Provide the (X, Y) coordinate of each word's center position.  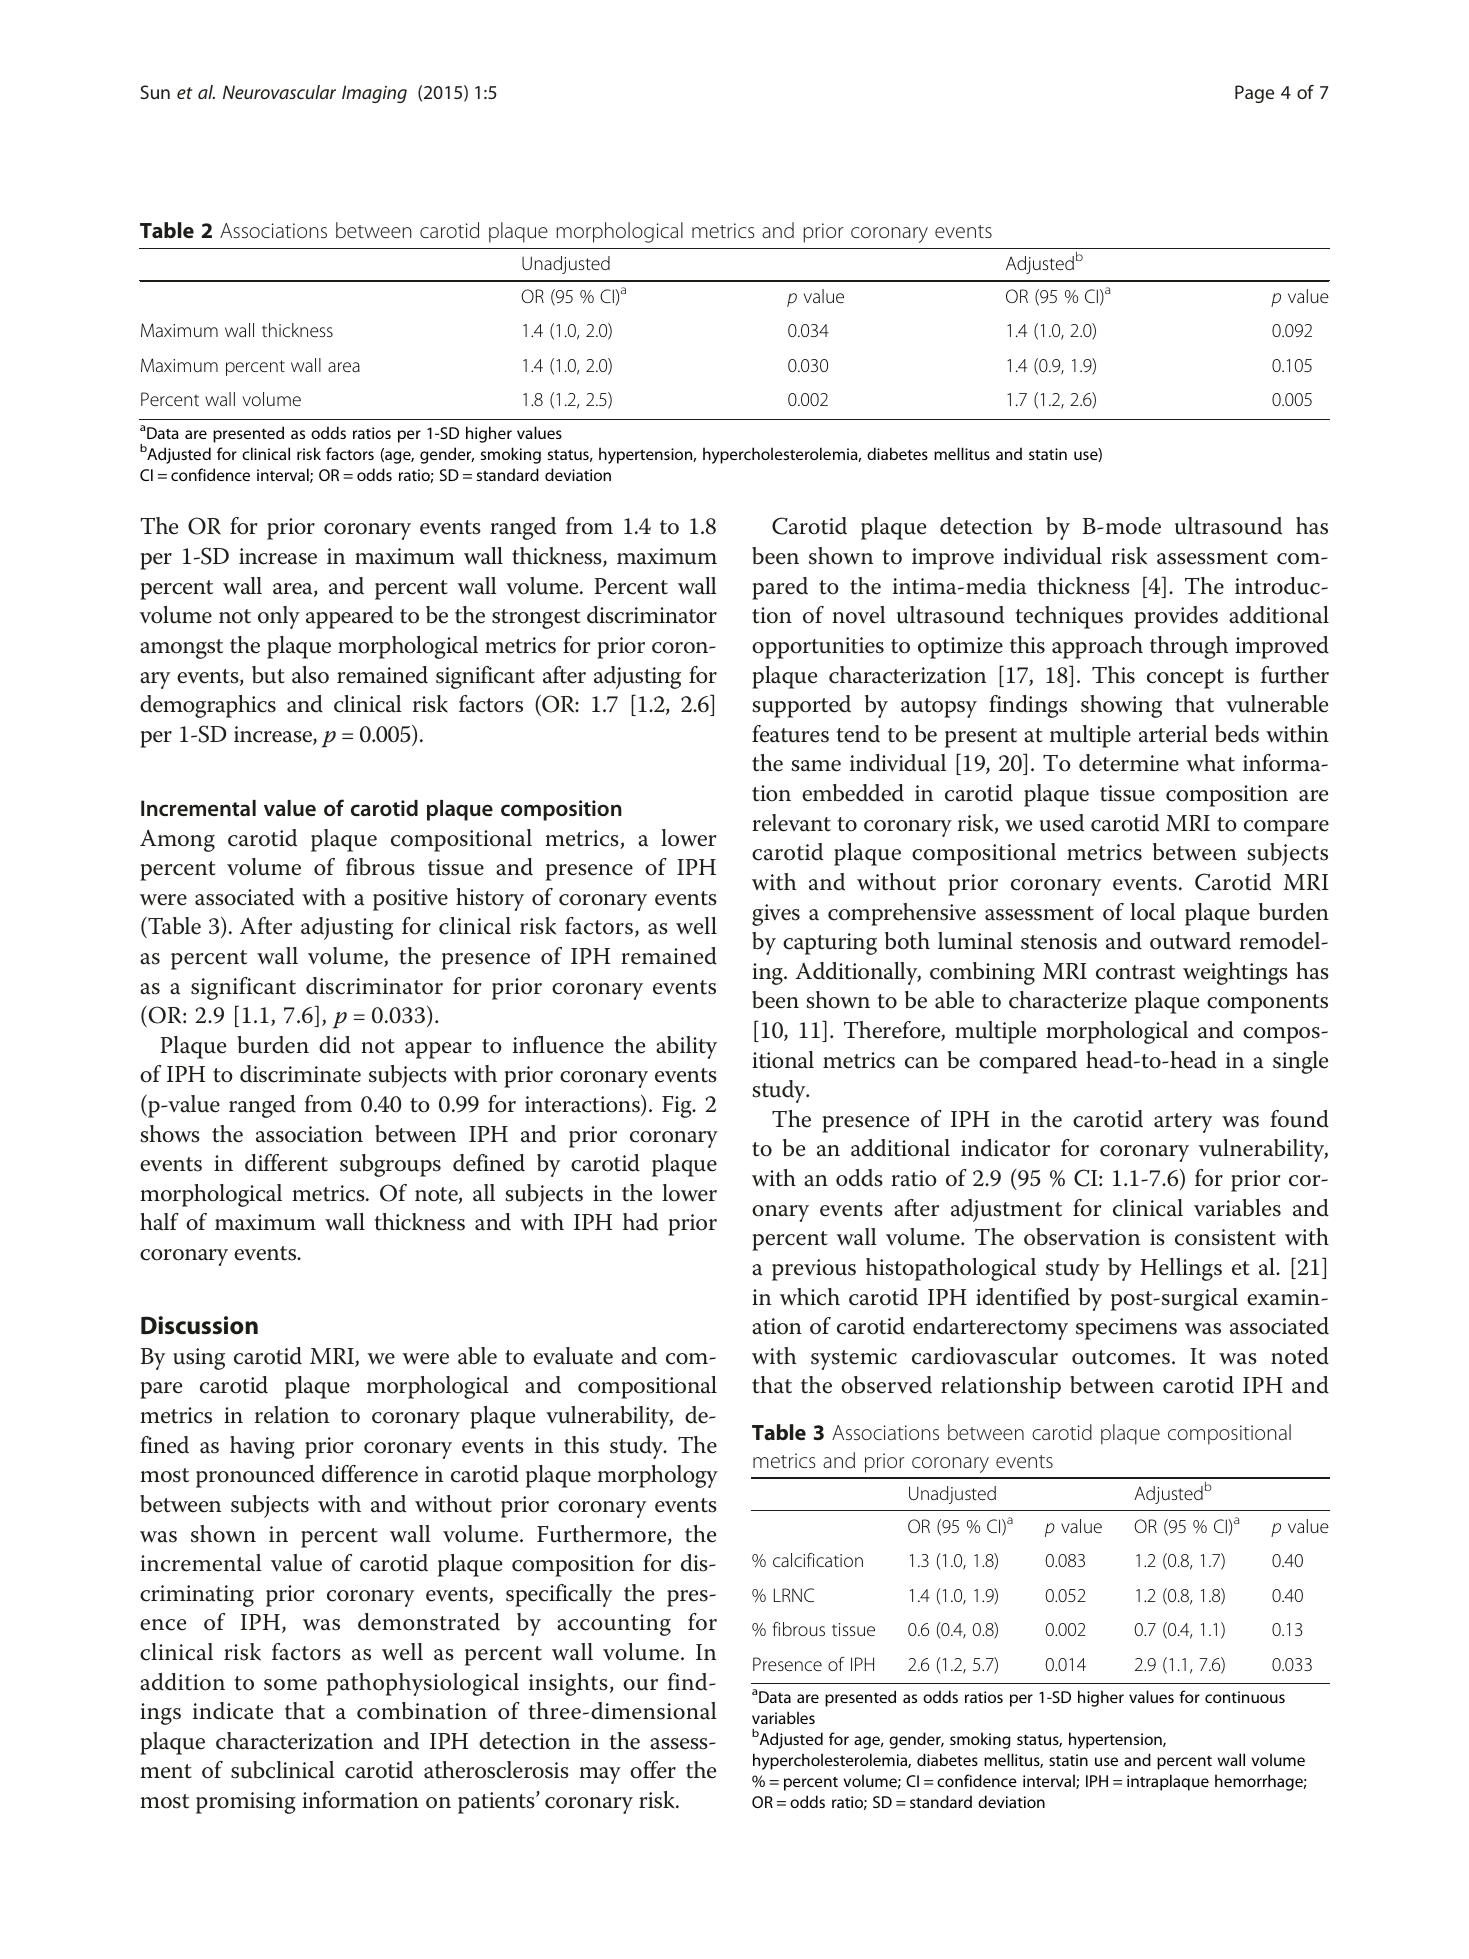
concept (1185, 679)
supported (801, 706)
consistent (1225, 1237)
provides (1176, 617)
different (286, 1163)
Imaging (374, 94)
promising (245, 1803)
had (640, 1222)
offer (653, 1770)
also (310, 675)
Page (1254, 94)
